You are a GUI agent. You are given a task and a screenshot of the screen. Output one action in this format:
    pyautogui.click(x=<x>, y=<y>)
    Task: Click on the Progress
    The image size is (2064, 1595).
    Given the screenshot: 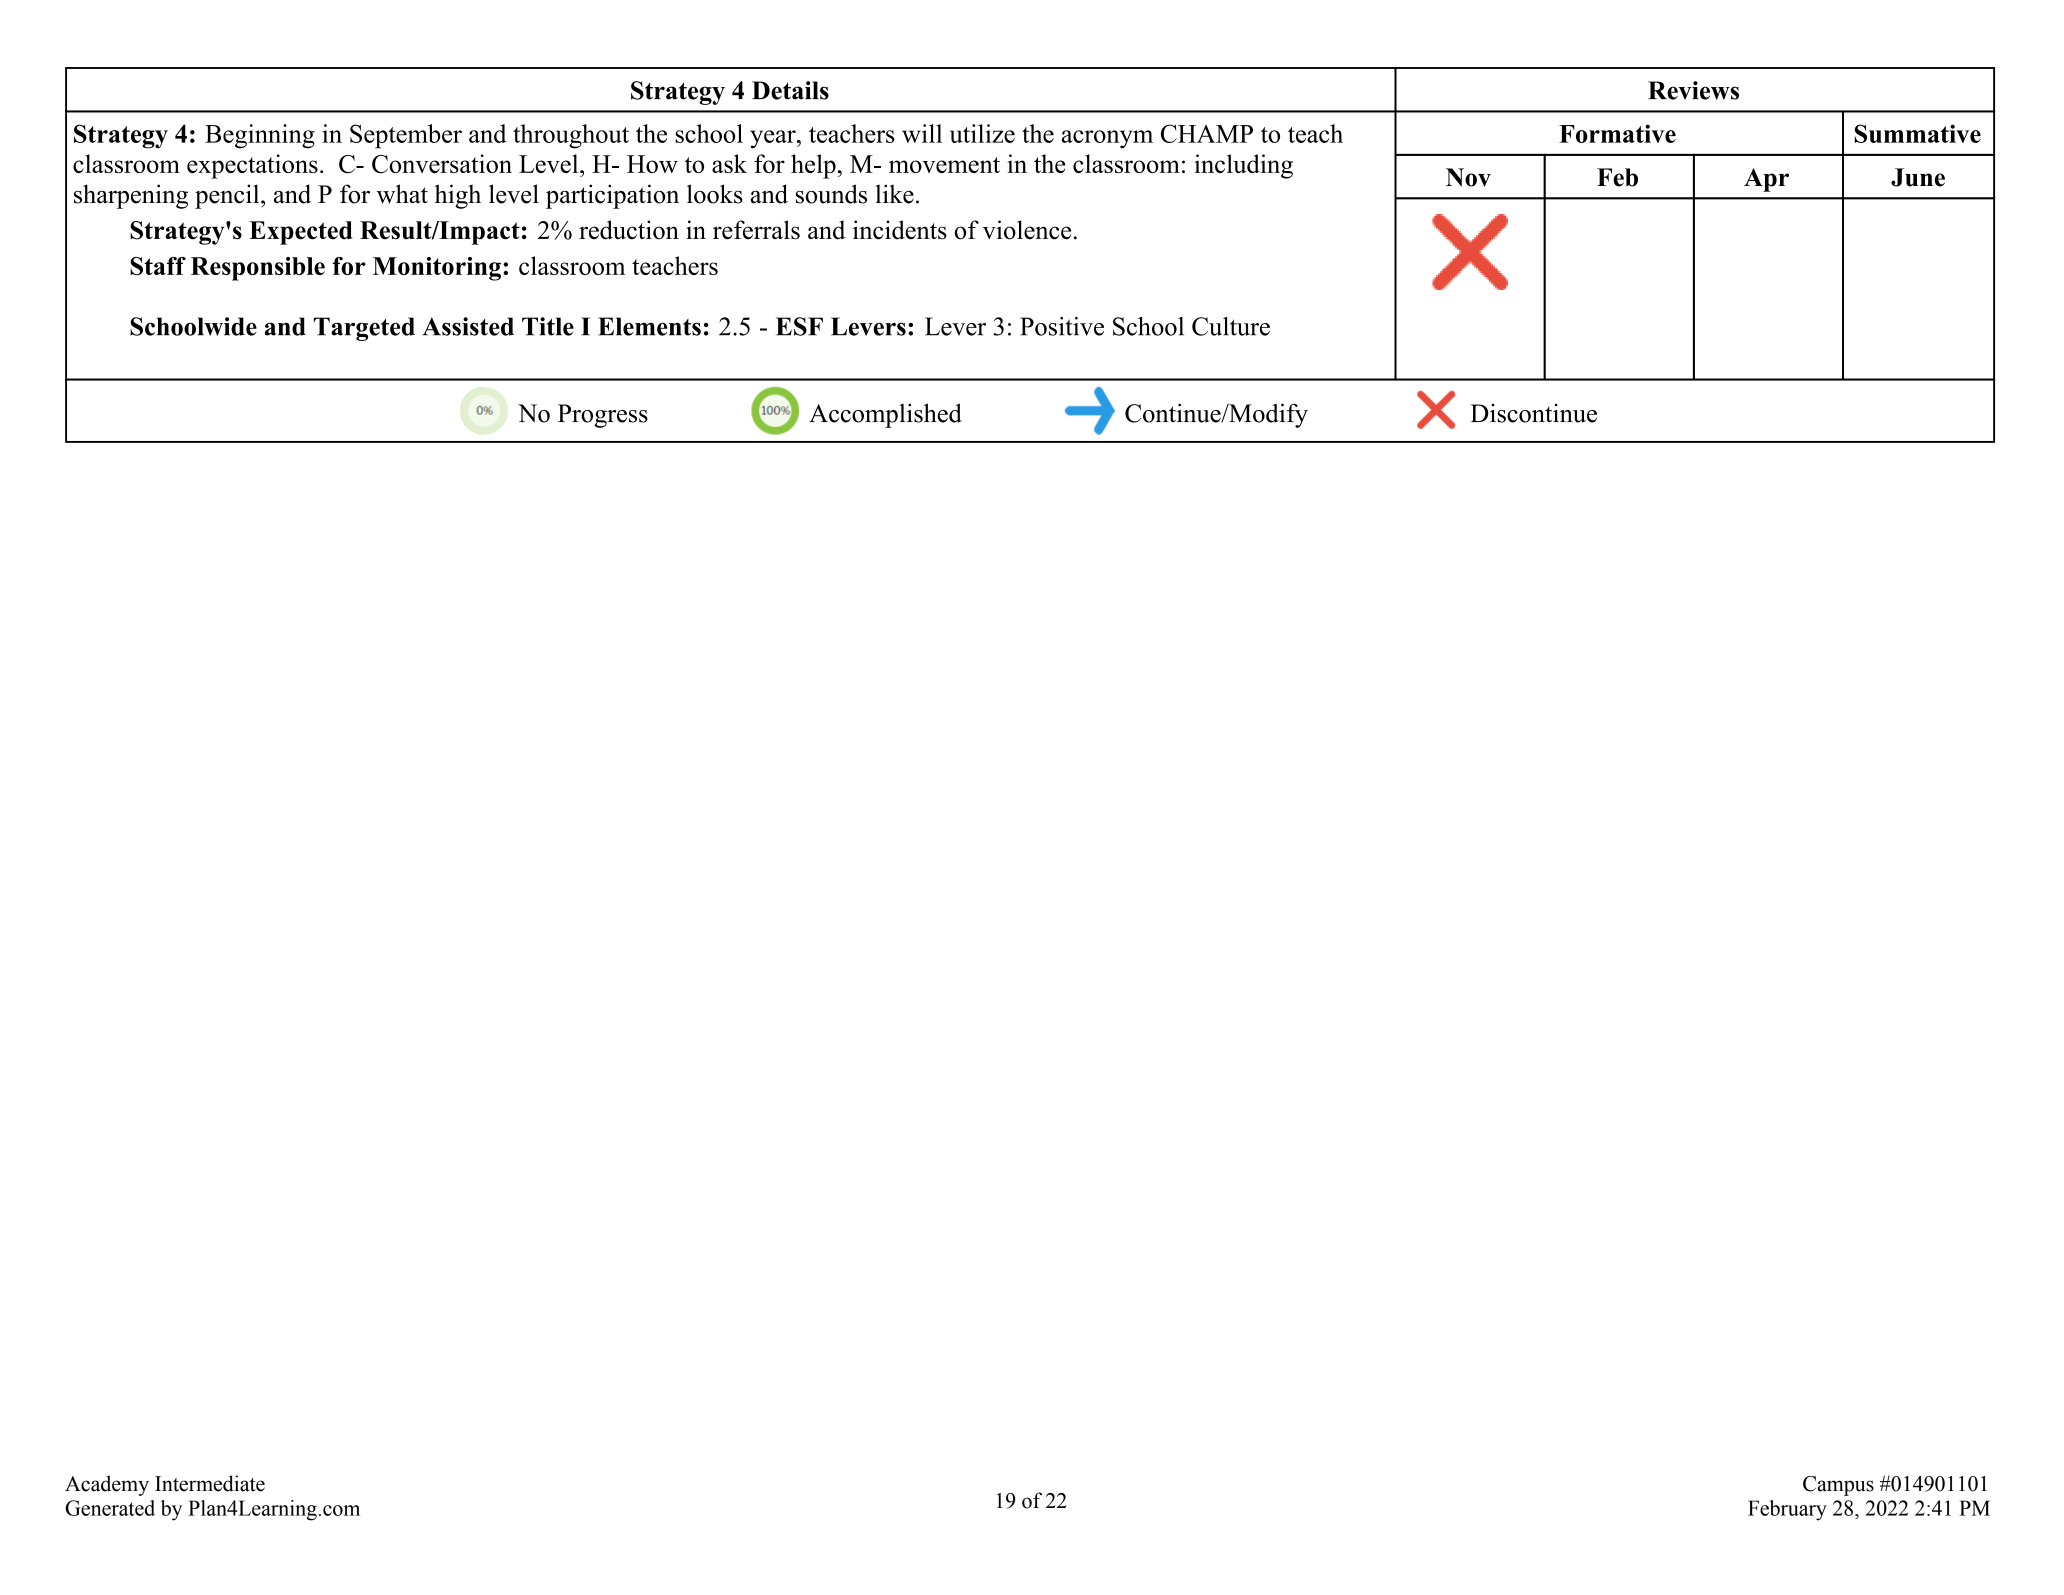 What is the action you would take?
    pyautogui.click(x=603, y=416)
